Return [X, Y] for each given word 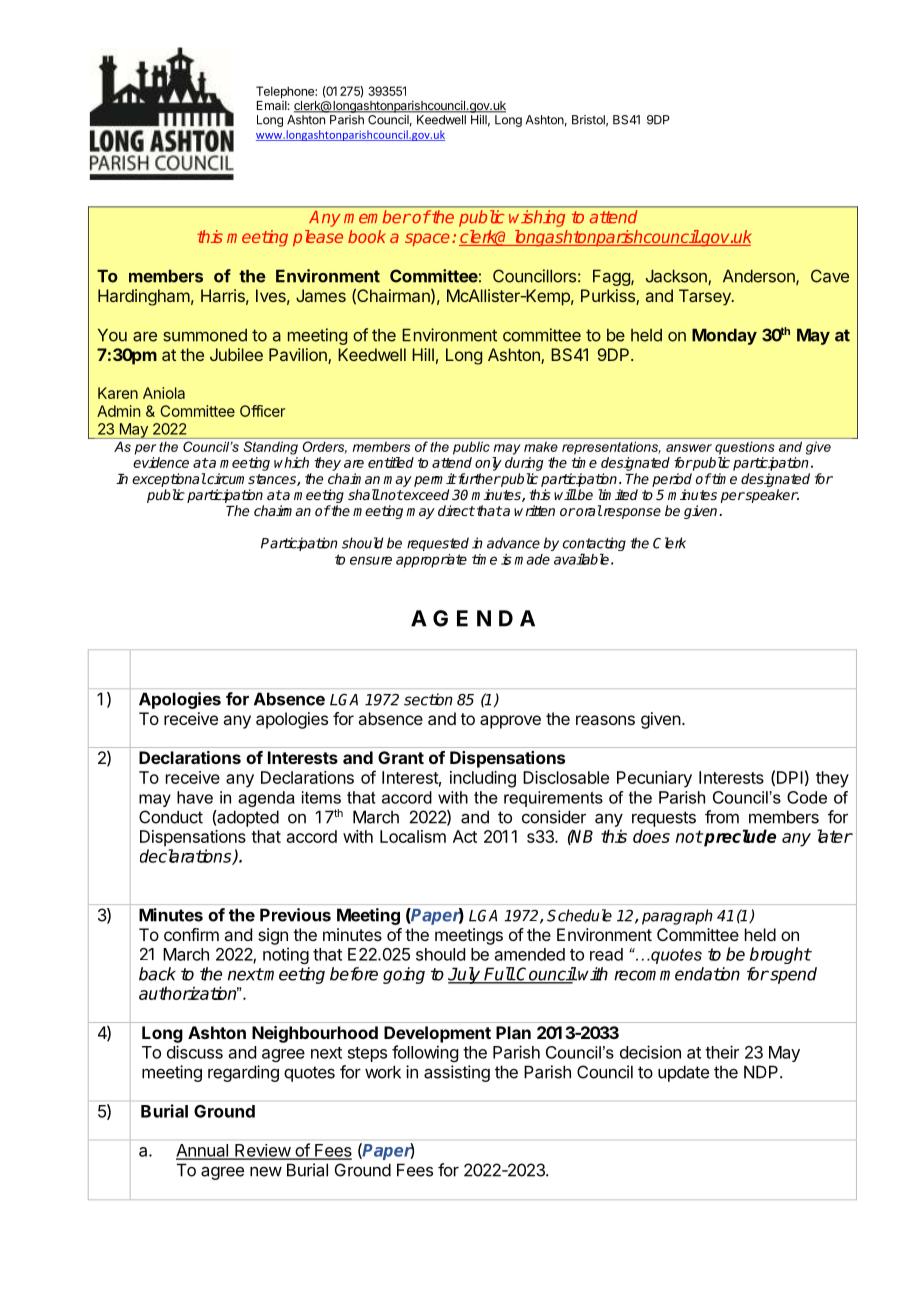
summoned [205, 335]
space [427, 240]
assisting [457, 1073]
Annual [203, 1151]
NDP [762, 1072]
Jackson [677, 277]
